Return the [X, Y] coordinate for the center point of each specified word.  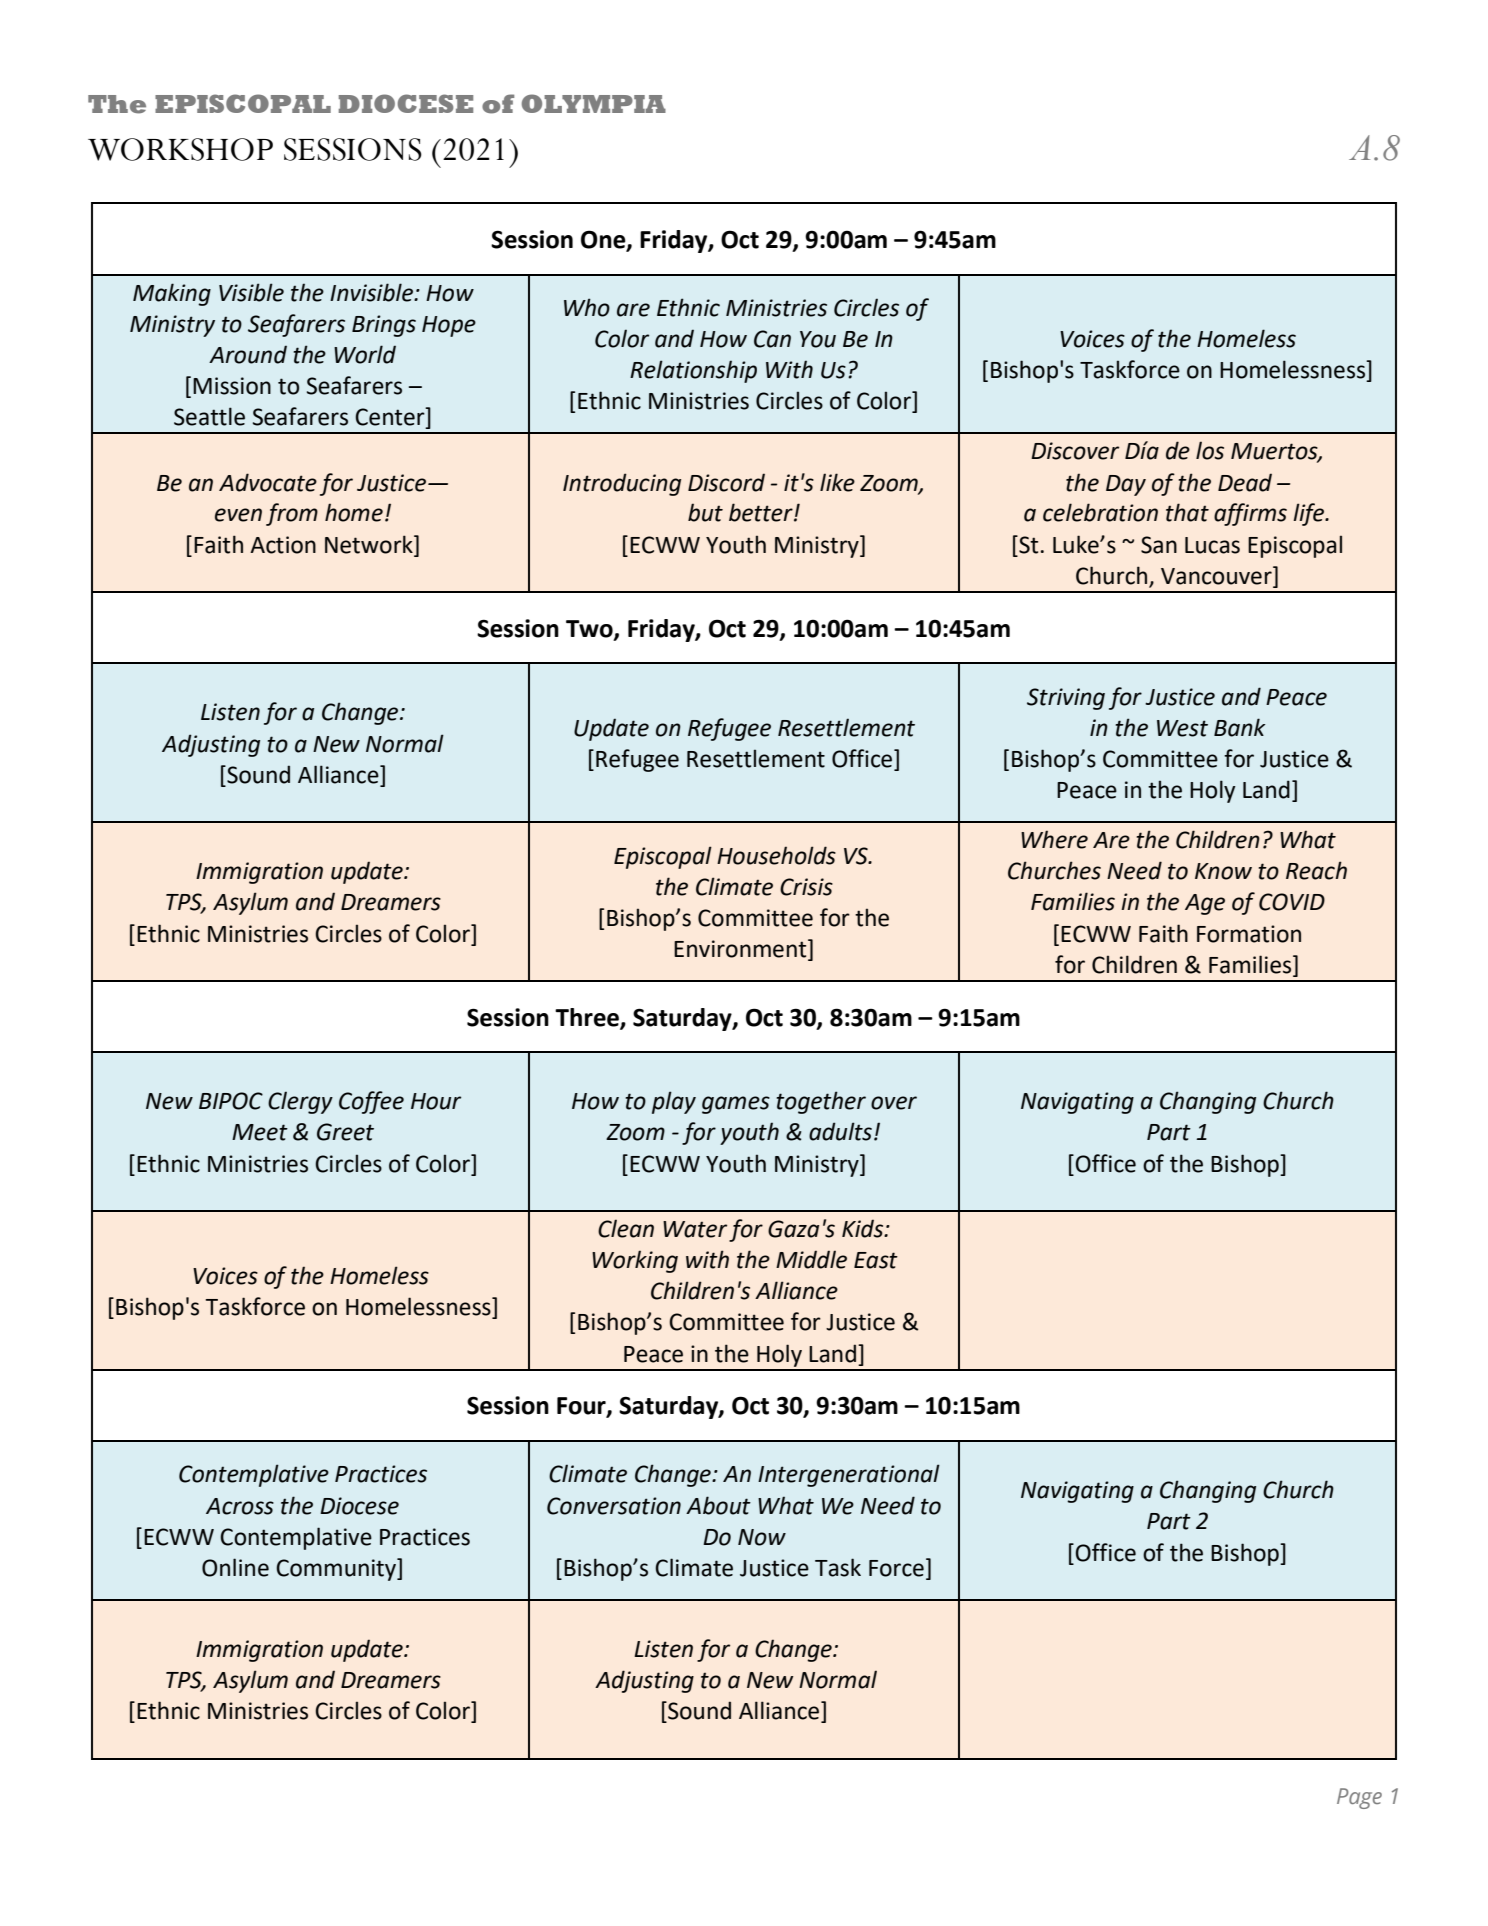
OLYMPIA [594, 103]
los [1210, 450]
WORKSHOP [180, 149]
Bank [1239, 727]
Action [283, 545]
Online [235, 1567]
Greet [345, 1132]
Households [776, 855]
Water [695, 1229]
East [876, 1260]
